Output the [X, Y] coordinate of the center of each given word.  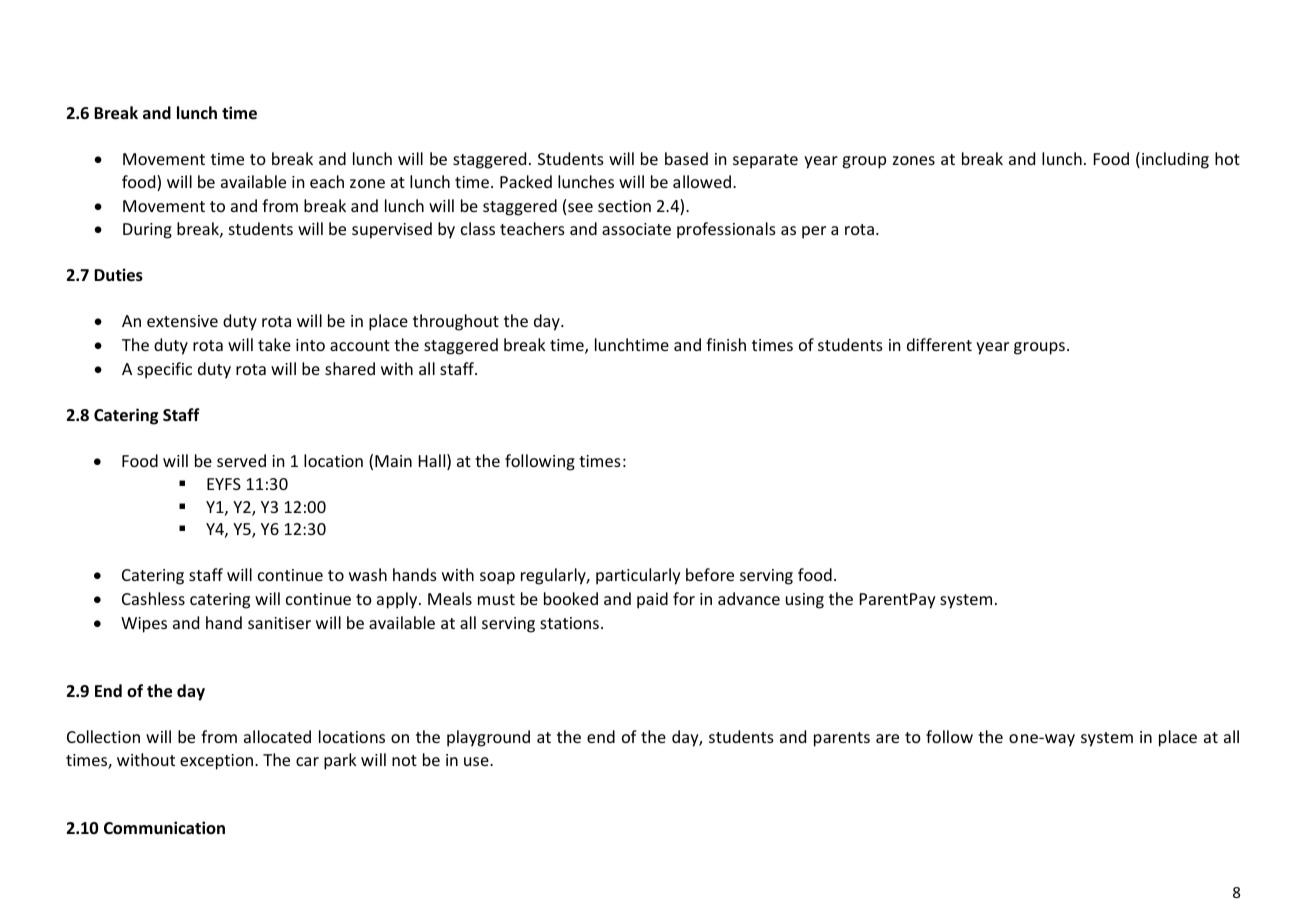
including [1175, 160]
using [805, 601]
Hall [433, 462]
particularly [638, 576]
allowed [702, 181]
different [939, 344]
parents [842, 739]
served [241, 460]
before [710, 574]
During [147, 231]
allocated [277, 736]
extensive [182, 321]
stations [569, 623]
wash [368, 574]
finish [726, 344]
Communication [164, 828]
